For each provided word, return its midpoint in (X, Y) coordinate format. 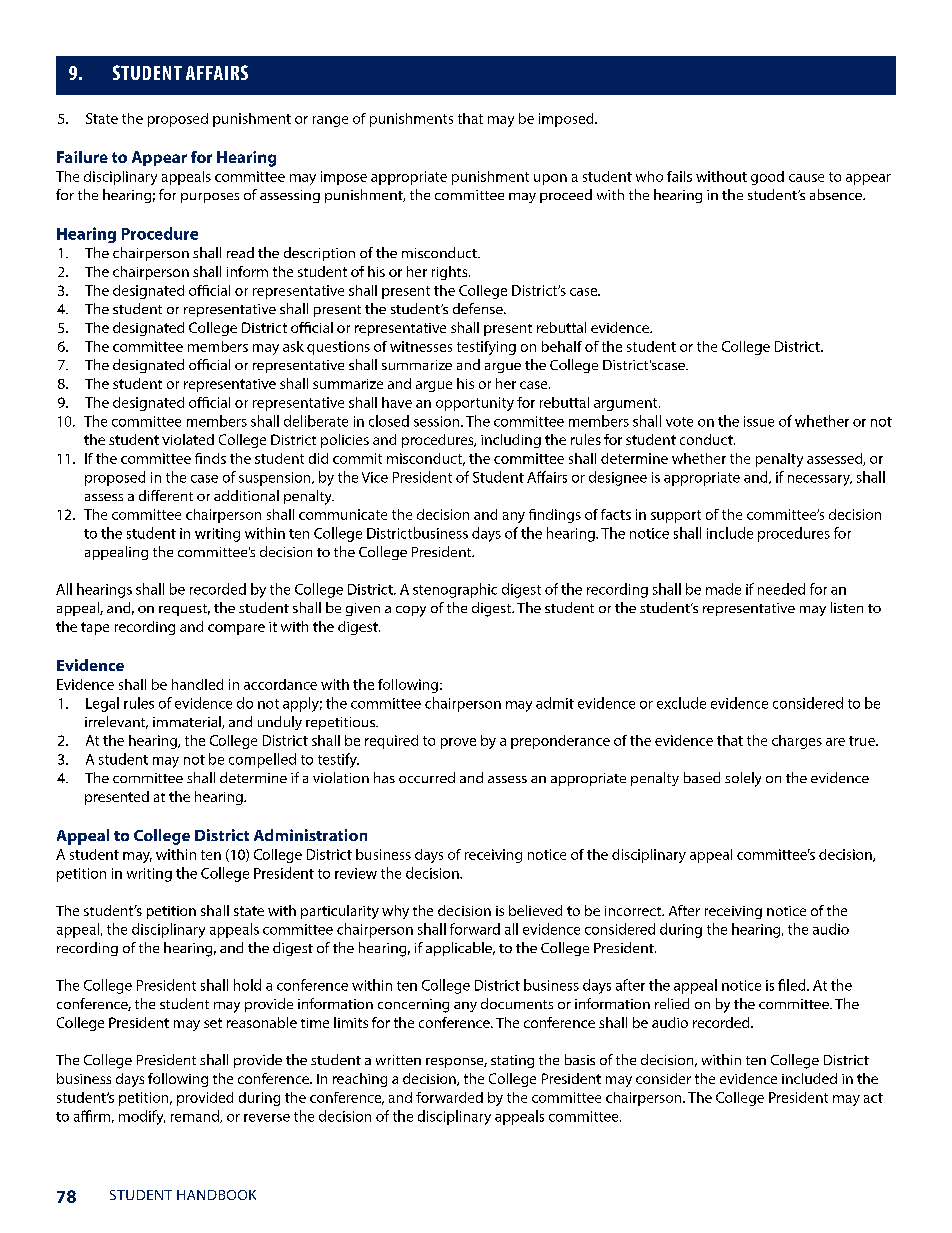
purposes (210, 198)
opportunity (475, 404)
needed (781, 589)
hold (247, 985)
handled (197, 684)
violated (188, 439)
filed (793, 985)
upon (550, 179)
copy (411, 611)
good (767, 178)
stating (512, 1061)
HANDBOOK (216, 1195)
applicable (460, 949)
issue (759, 421)
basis (580, 1059)
